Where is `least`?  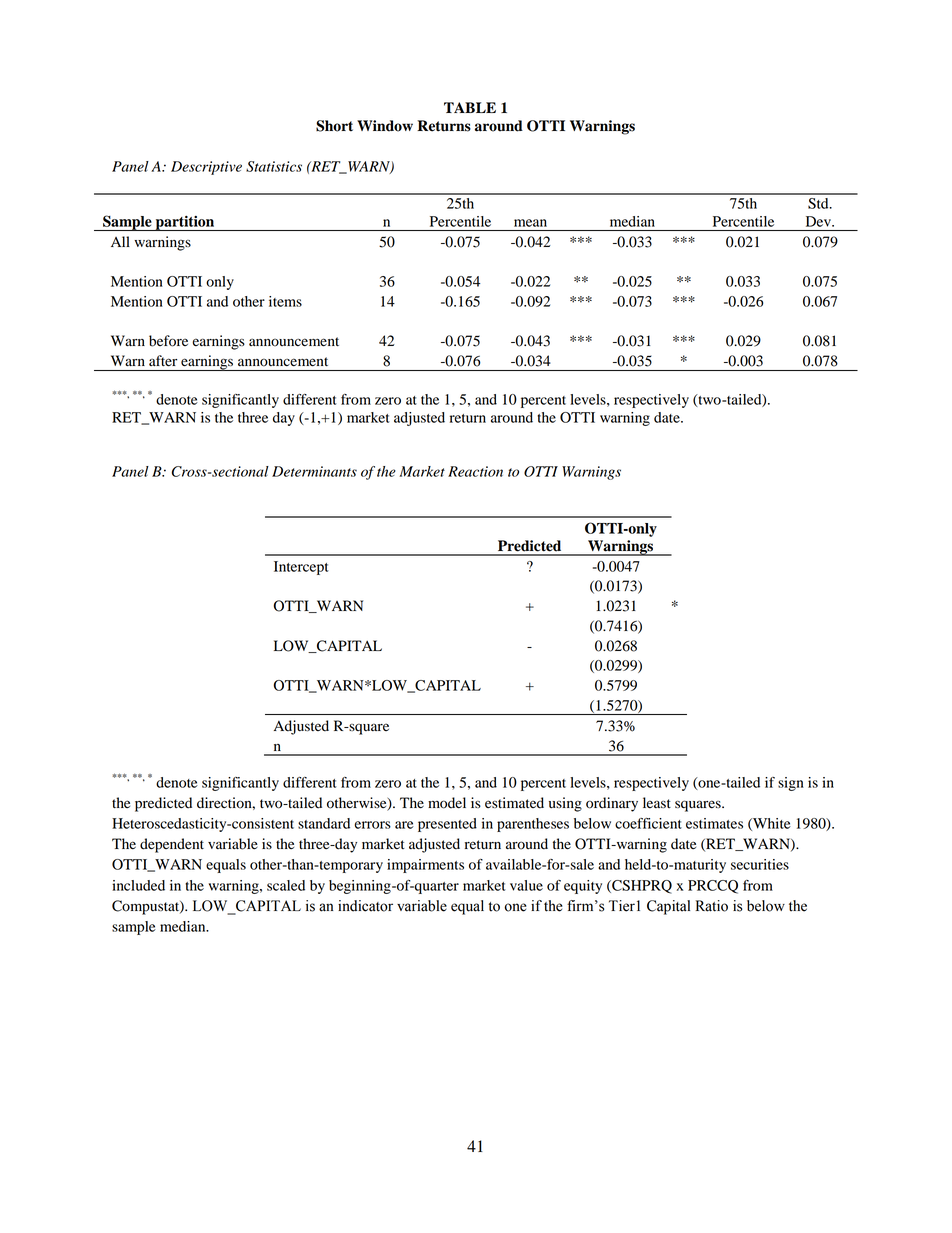 least is located at coordinates (657, 802).
